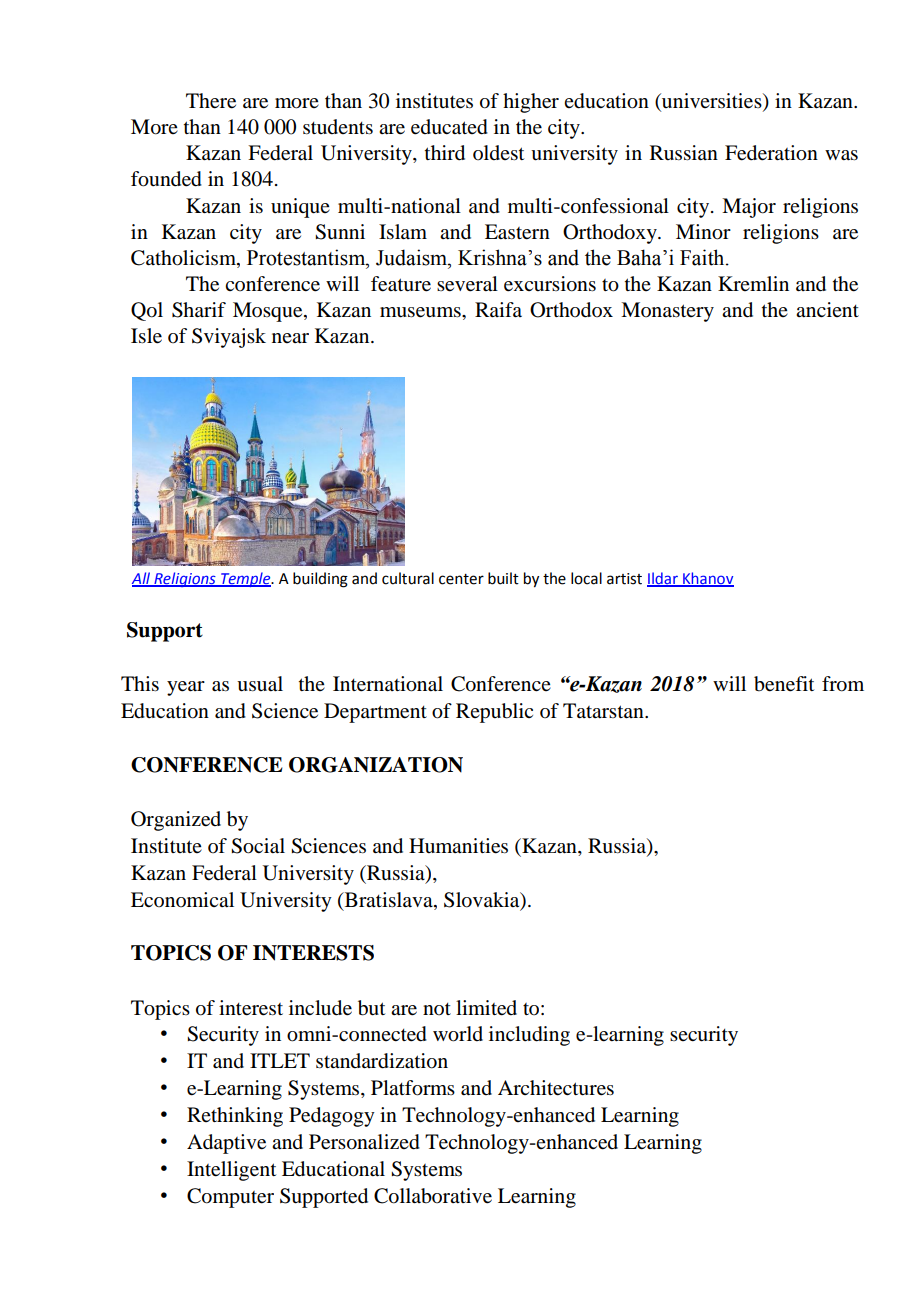  What do you see at coordinates (498, 153) in the image?
I see `oldest` at bounding box center [498, 153].
